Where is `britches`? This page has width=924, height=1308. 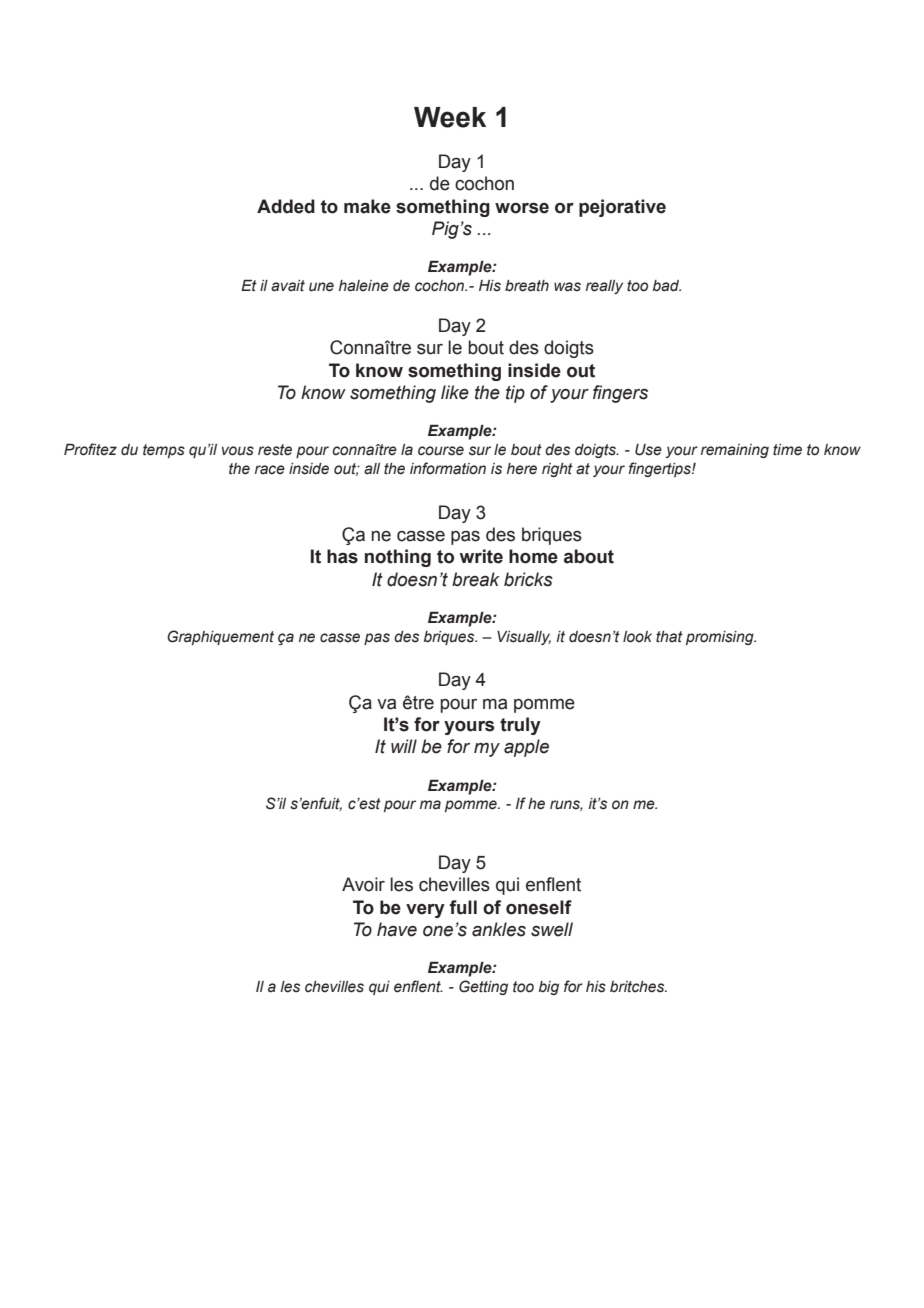 britches is located at coordinates (638, 987).
